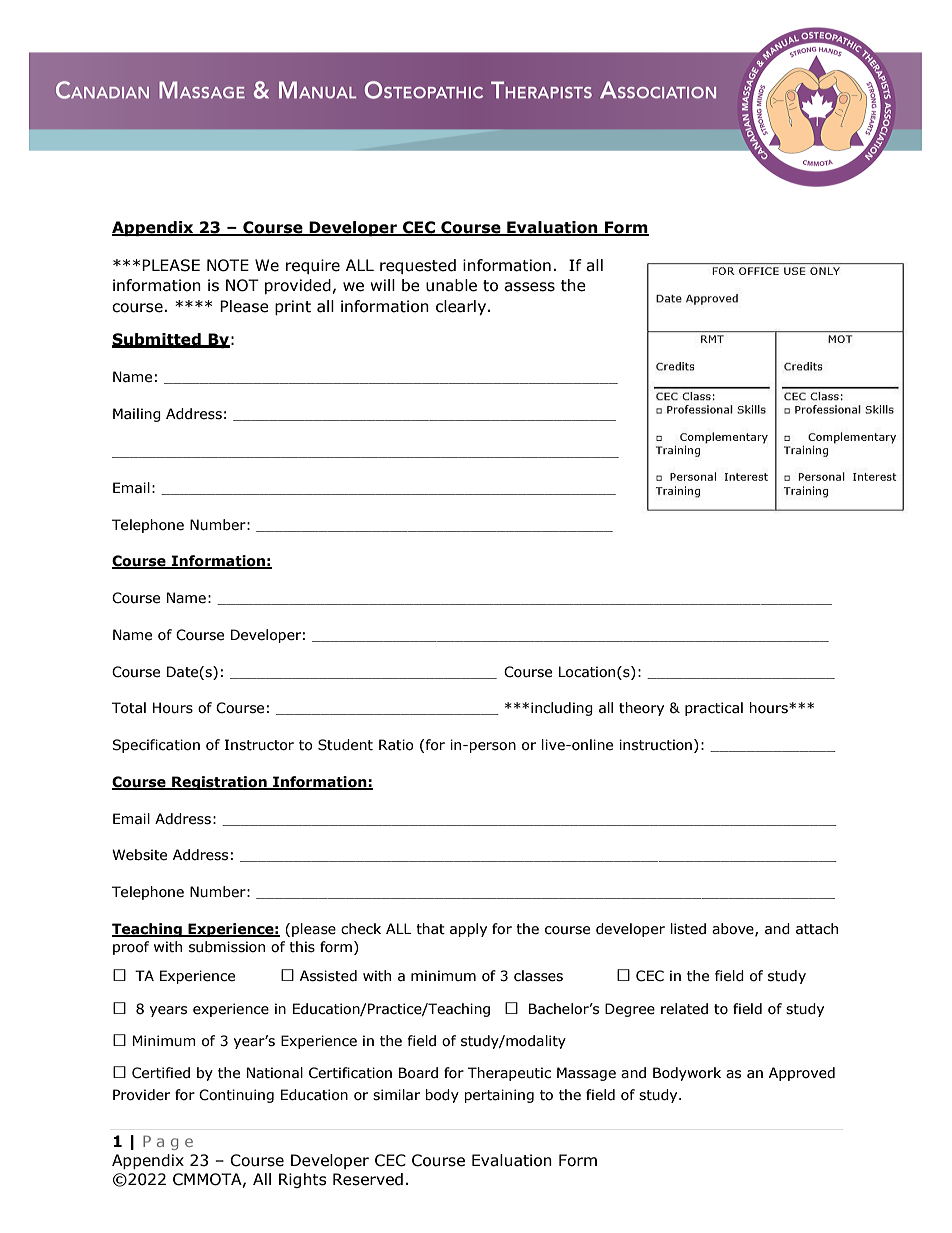  What do you see at coordinates (714, 709) in the screenshot?
I see `practical` at bounding box center [714, 709].
